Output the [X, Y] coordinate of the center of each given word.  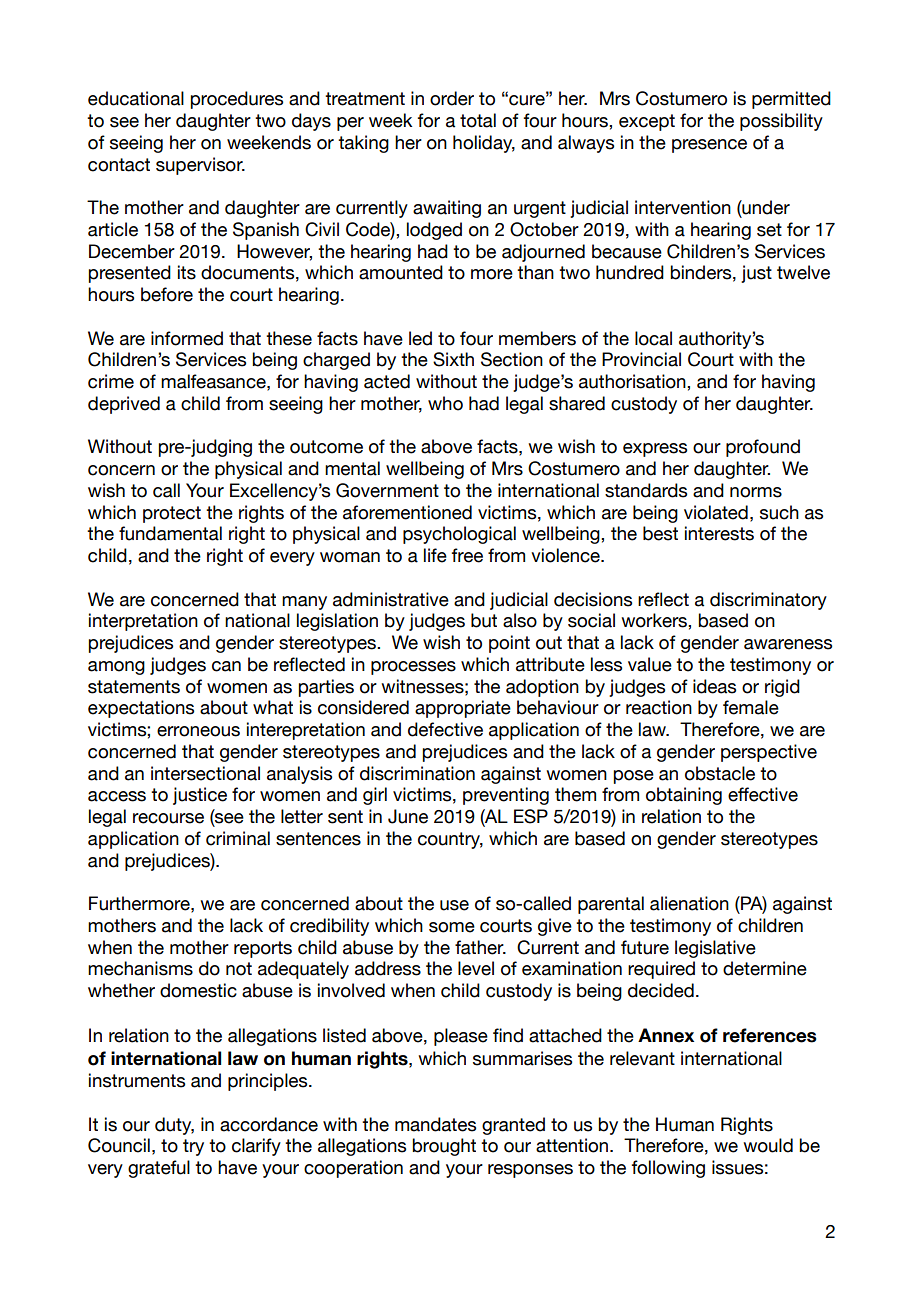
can [226, 666]
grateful [159, 1169]
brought [444, 1147]
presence [709, 146]
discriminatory [768, 601]
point [509, 644]
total [478, 120]
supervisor [200, 166]
